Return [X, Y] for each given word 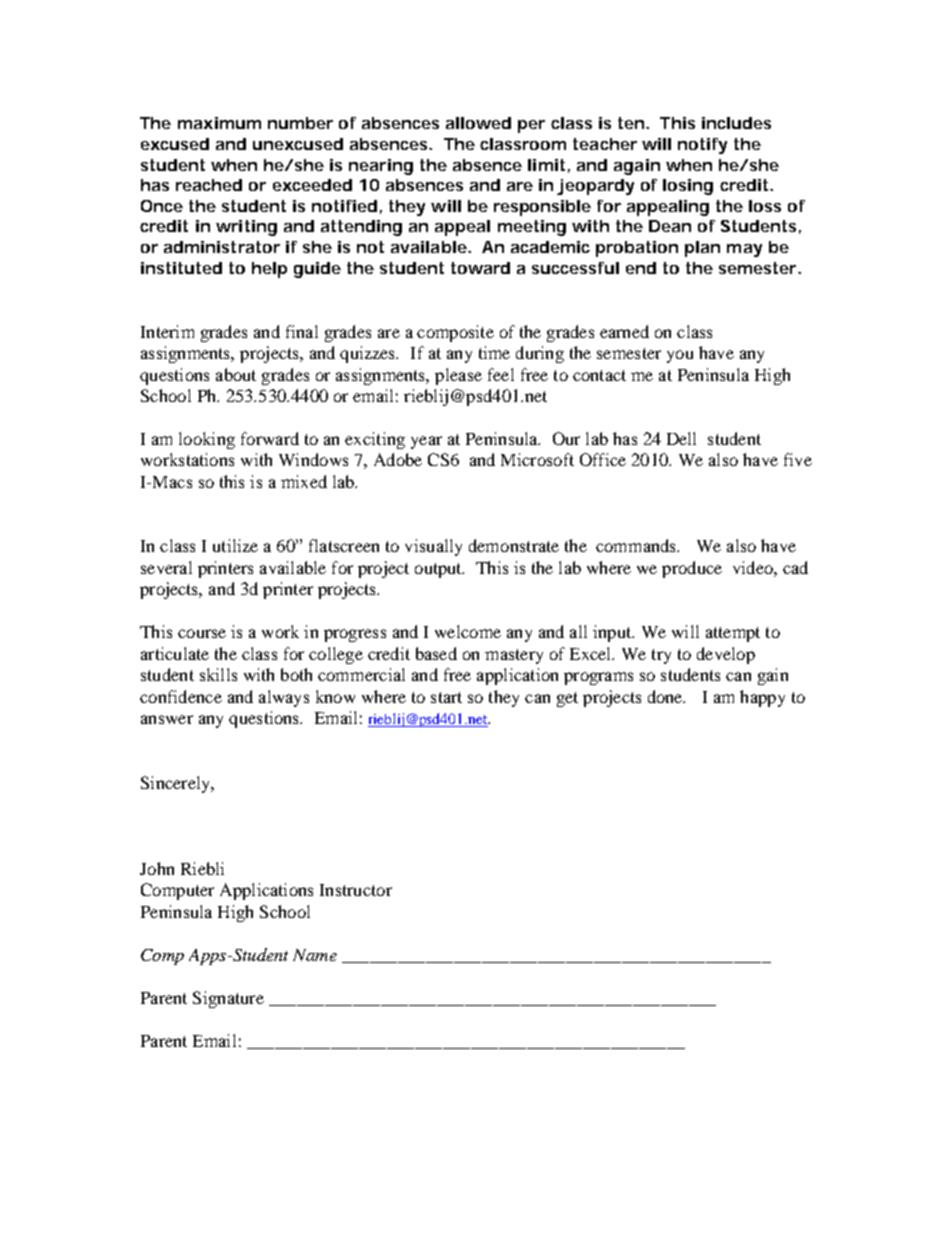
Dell [681, 438]
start [446, 697]
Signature [228, 999]
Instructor [356, 890]
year [426, 442]
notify [702, 146]
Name [315, 955]
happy [762, 698]
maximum [219, 123]
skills [218, 674]
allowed [478, 123]
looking [207, 440]
